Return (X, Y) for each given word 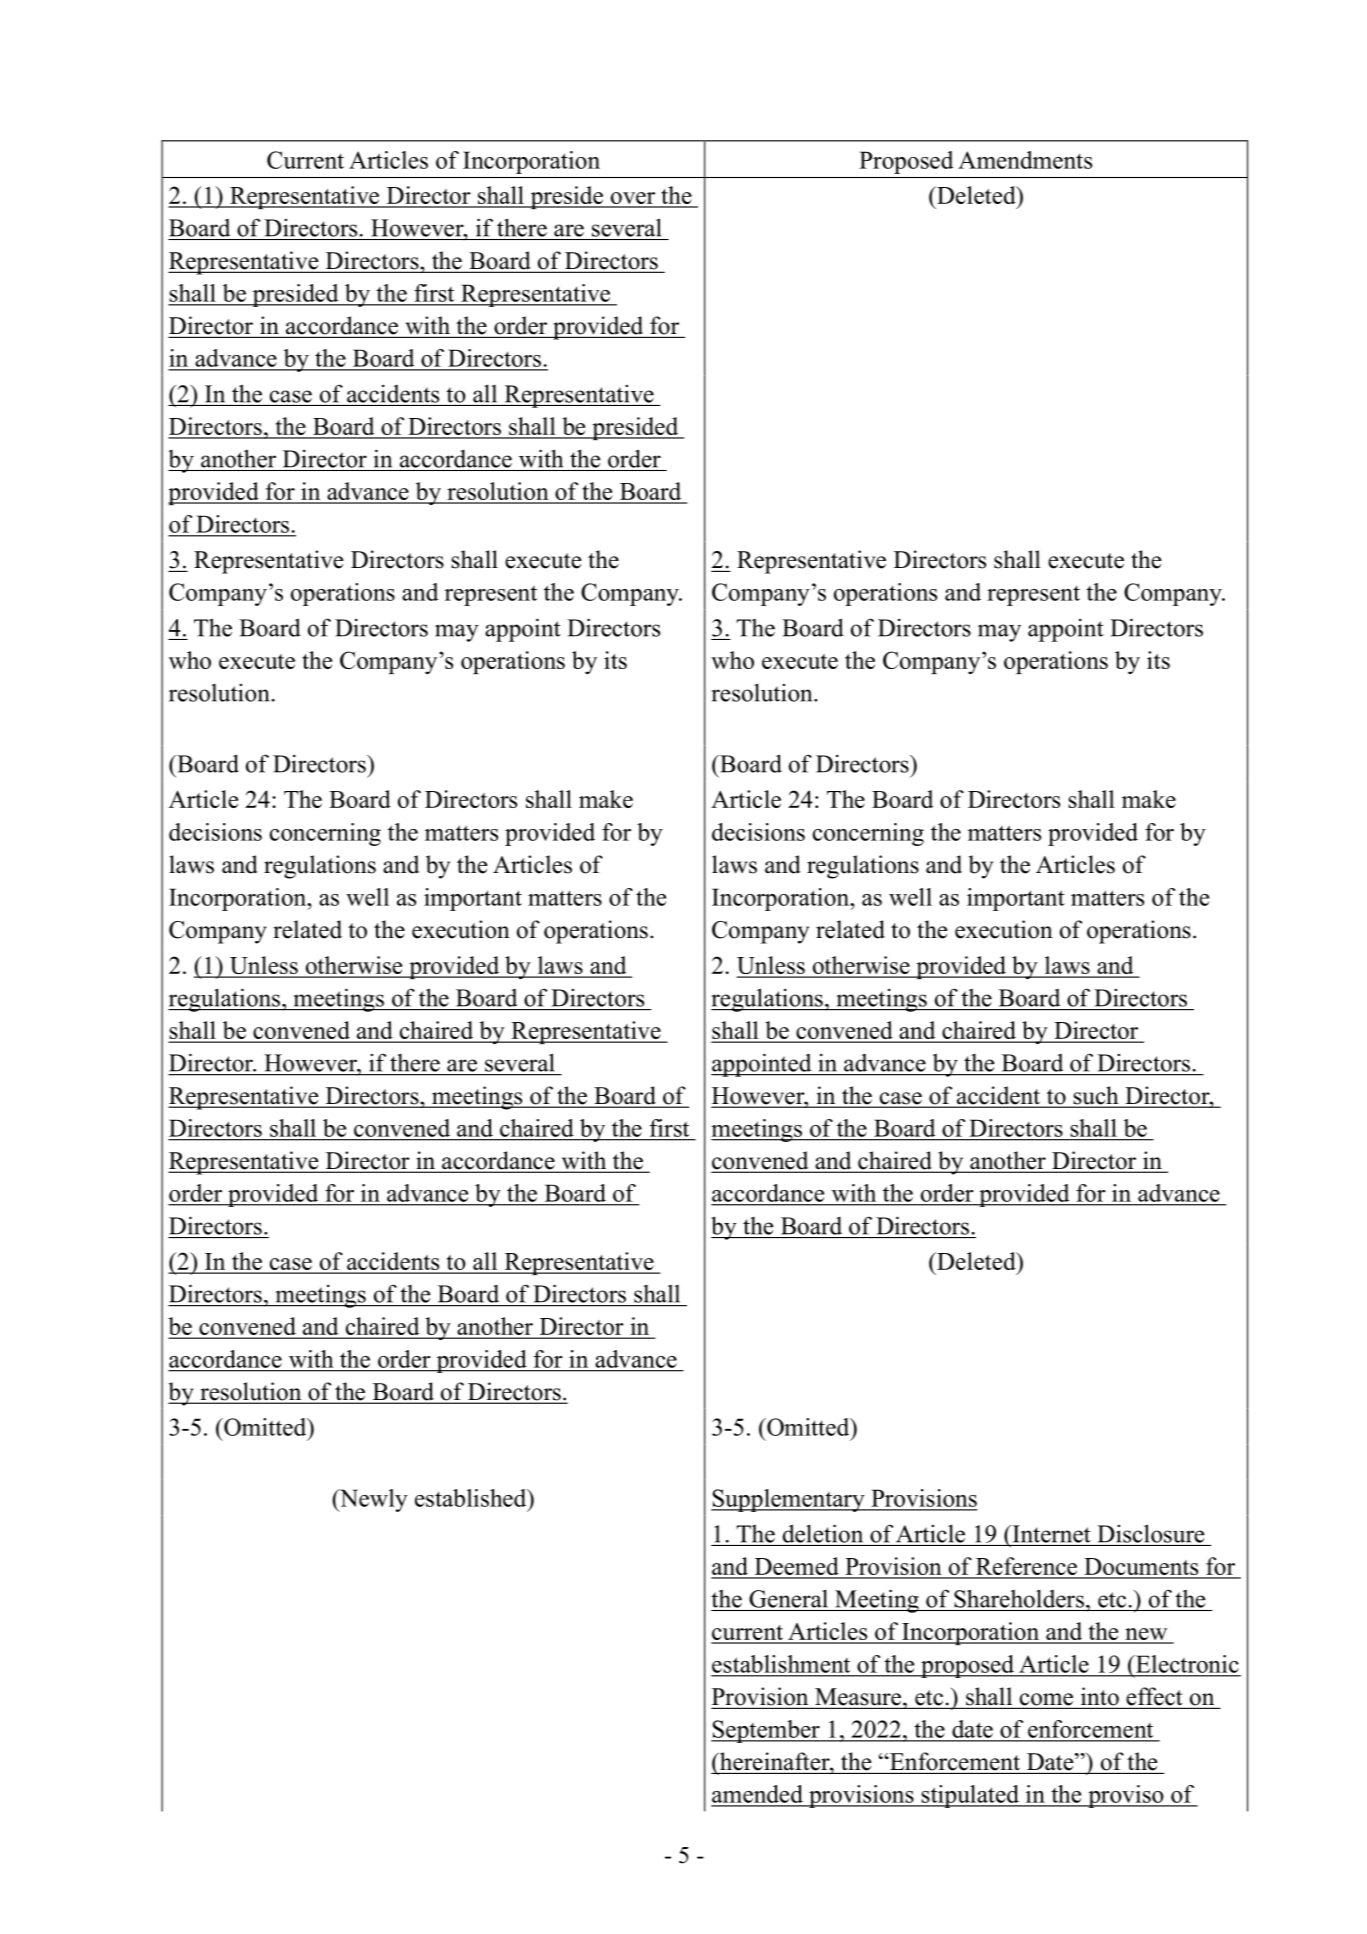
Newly (372, 1500)
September (766, 1731)
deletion (823, 1533)
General (788, 1599)
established (472, 1498)
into (1099, 1697)
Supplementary (789, 1500)
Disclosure (1150, 1533)
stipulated (970, 1796)
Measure (858, 1698)
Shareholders (1019, 1598)
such (1096, 1096)
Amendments (1025, 160)
